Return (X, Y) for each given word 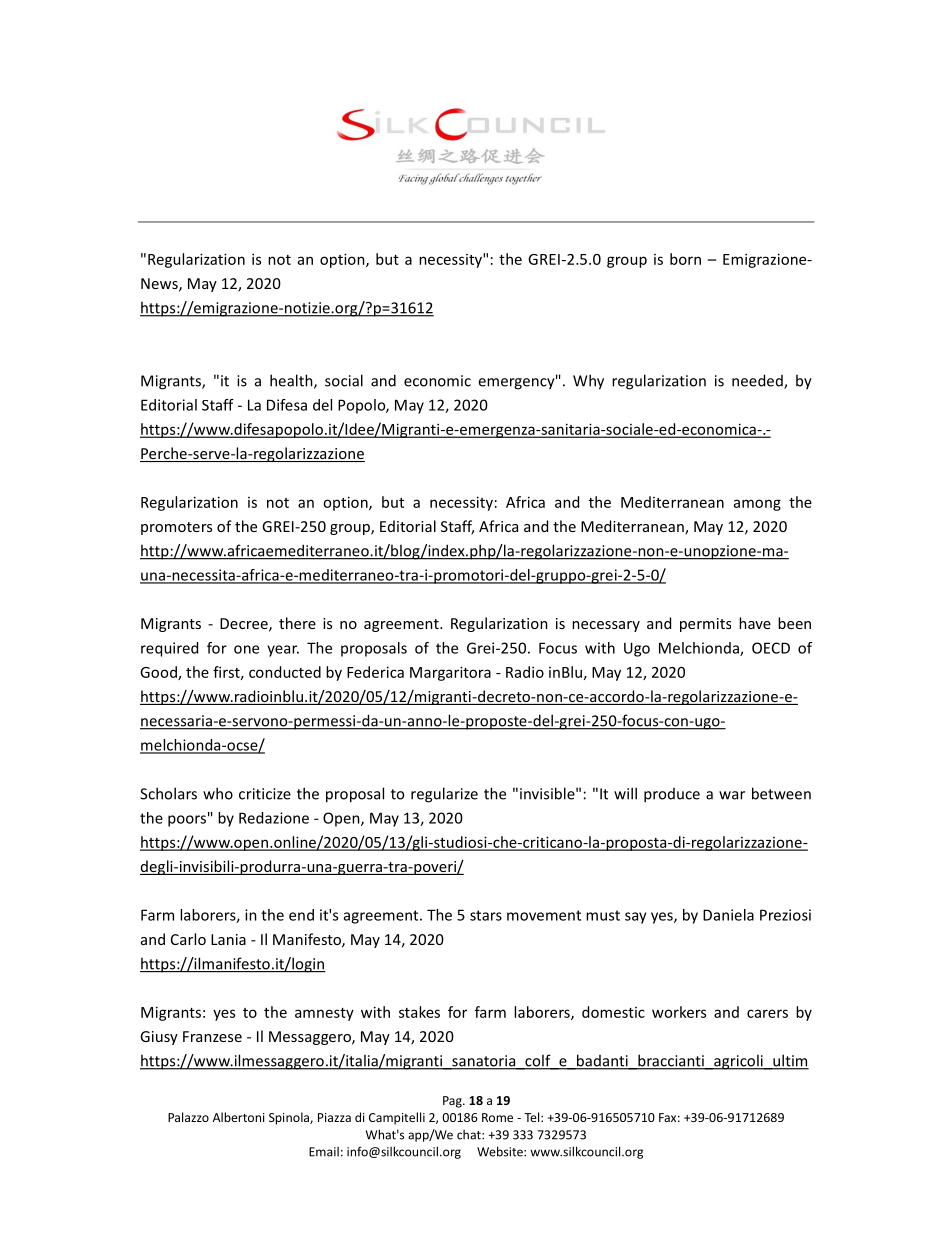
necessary (606, 626)
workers (679, 1012)
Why (588, 382)
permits (705, 625)
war (732, 795)
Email (324, 1152)
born (685, 259)
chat (470, 1135)
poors (187, 821)
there (297, 623)
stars (486, 915)
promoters (176, 528)
